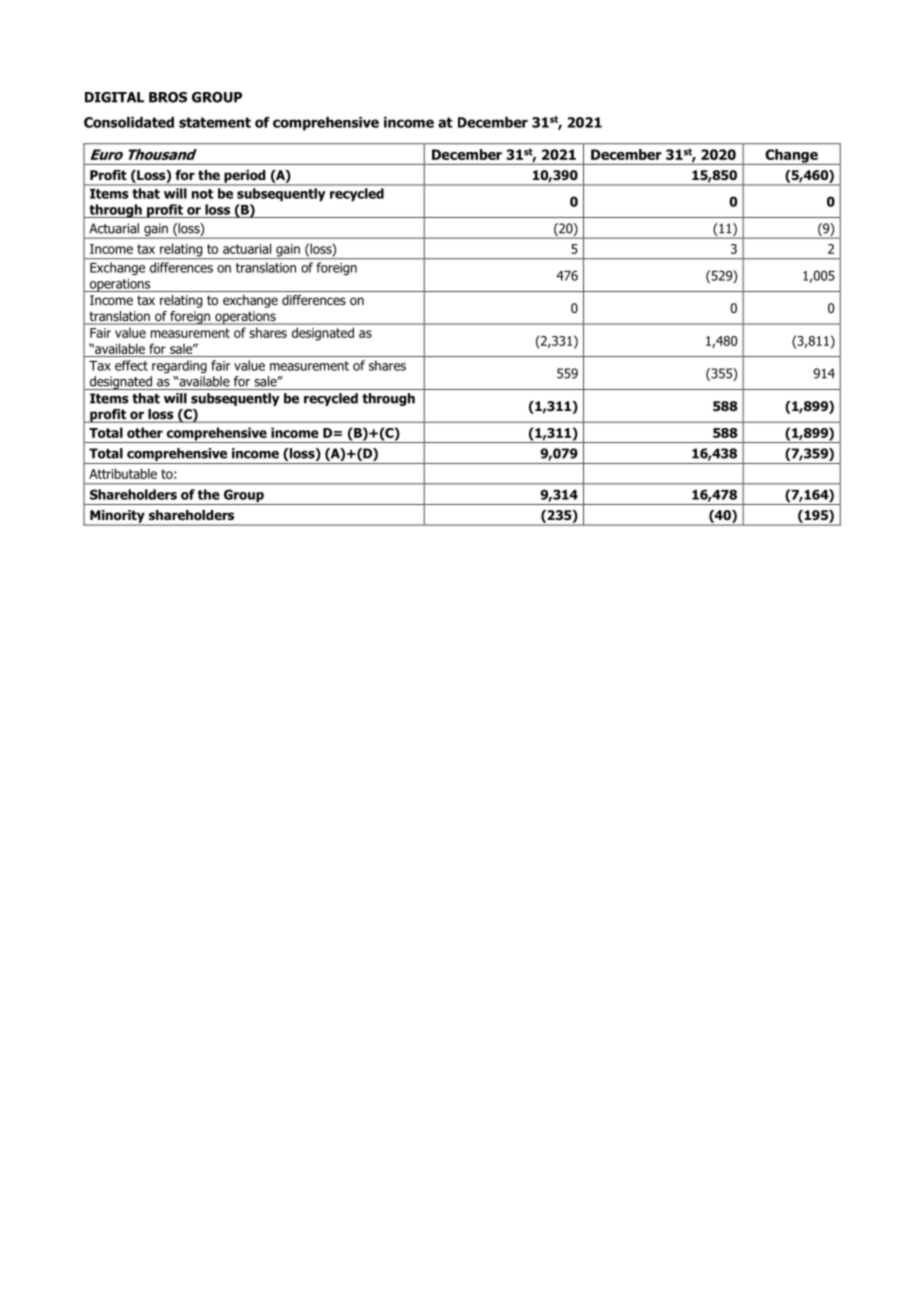  Describe the element at coordinates (145, 432) in the document. I see `other` at that location.
